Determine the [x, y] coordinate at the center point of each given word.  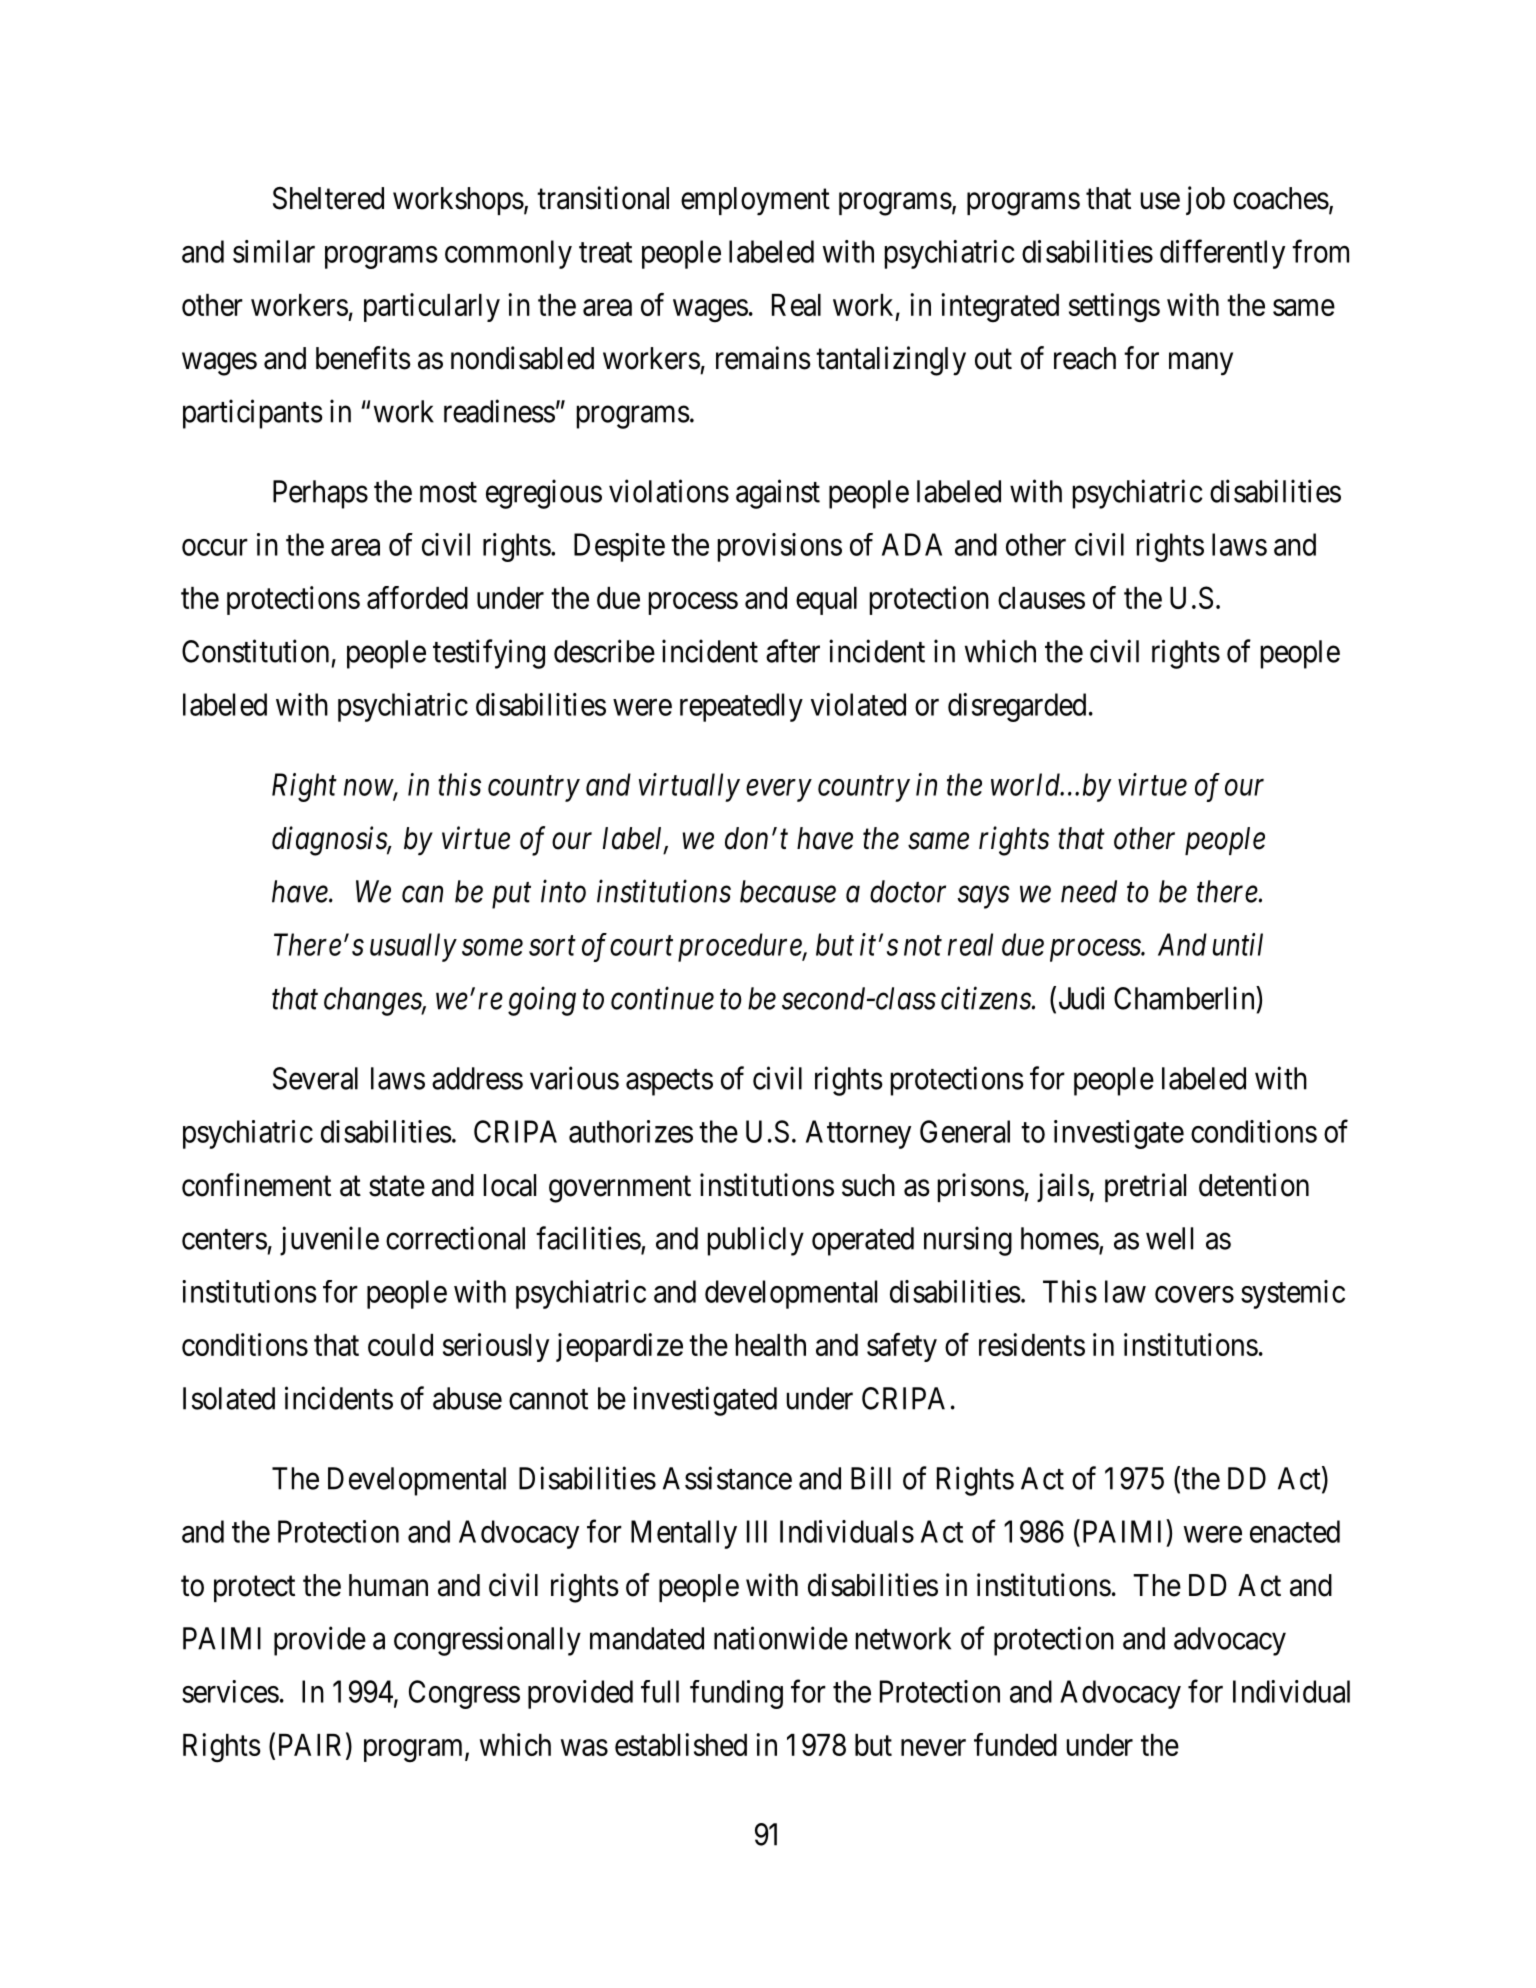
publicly [756, 1241]
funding [736, 1694]
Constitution [255, 651]
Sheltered [328, 198]
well [1169, 1238]
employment [755, 201]
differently [1222, 254]
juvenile [329, 1241]
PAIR [313, 1745]
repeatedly [741, 707]
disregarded [1017, 707]
